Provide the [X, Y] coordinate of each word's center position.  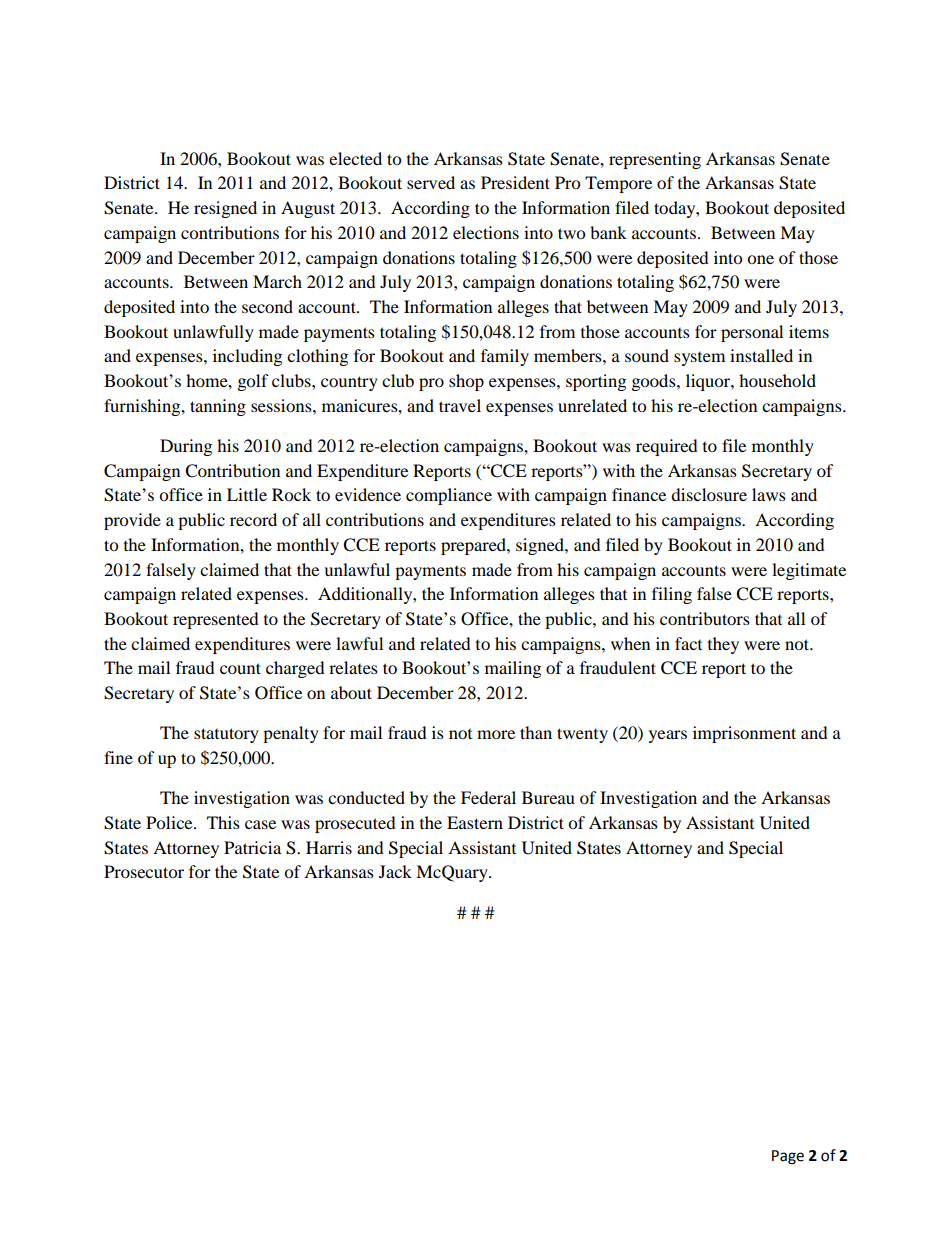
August [308, 209]
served [431, 182]
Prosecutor [144, 871]
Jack [395, 871]
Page [788, 1157]
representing [655, 160]
